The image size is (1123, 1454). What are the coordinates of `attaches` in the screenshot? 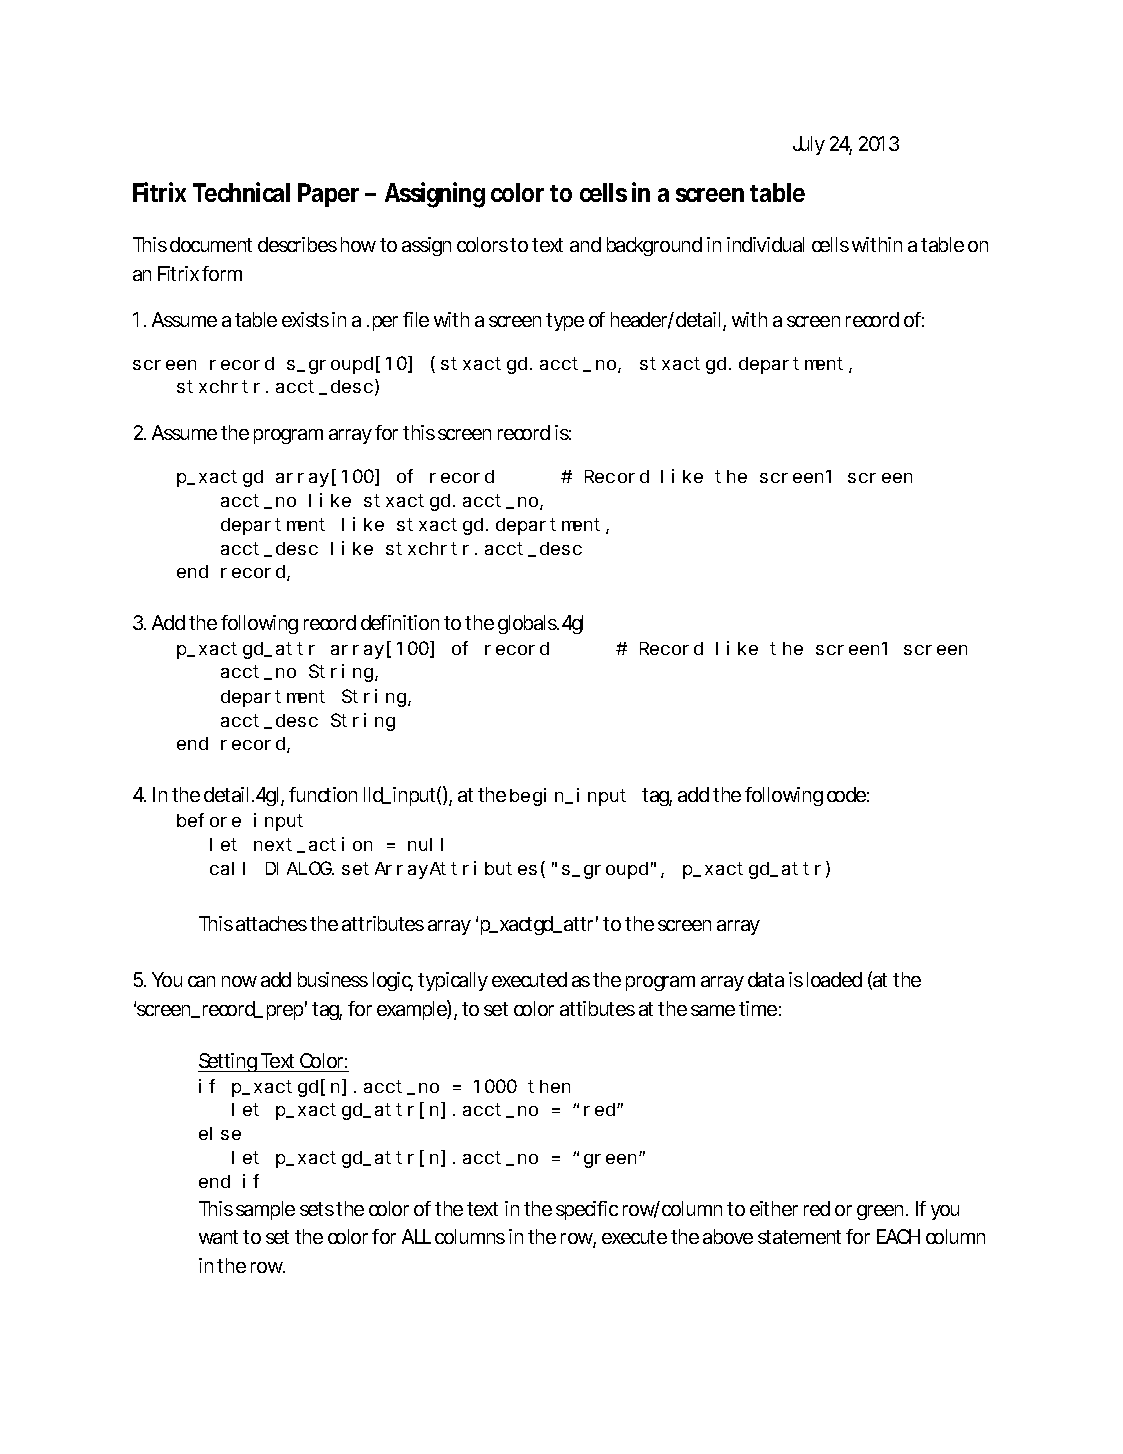 It's located at (271, 923).
